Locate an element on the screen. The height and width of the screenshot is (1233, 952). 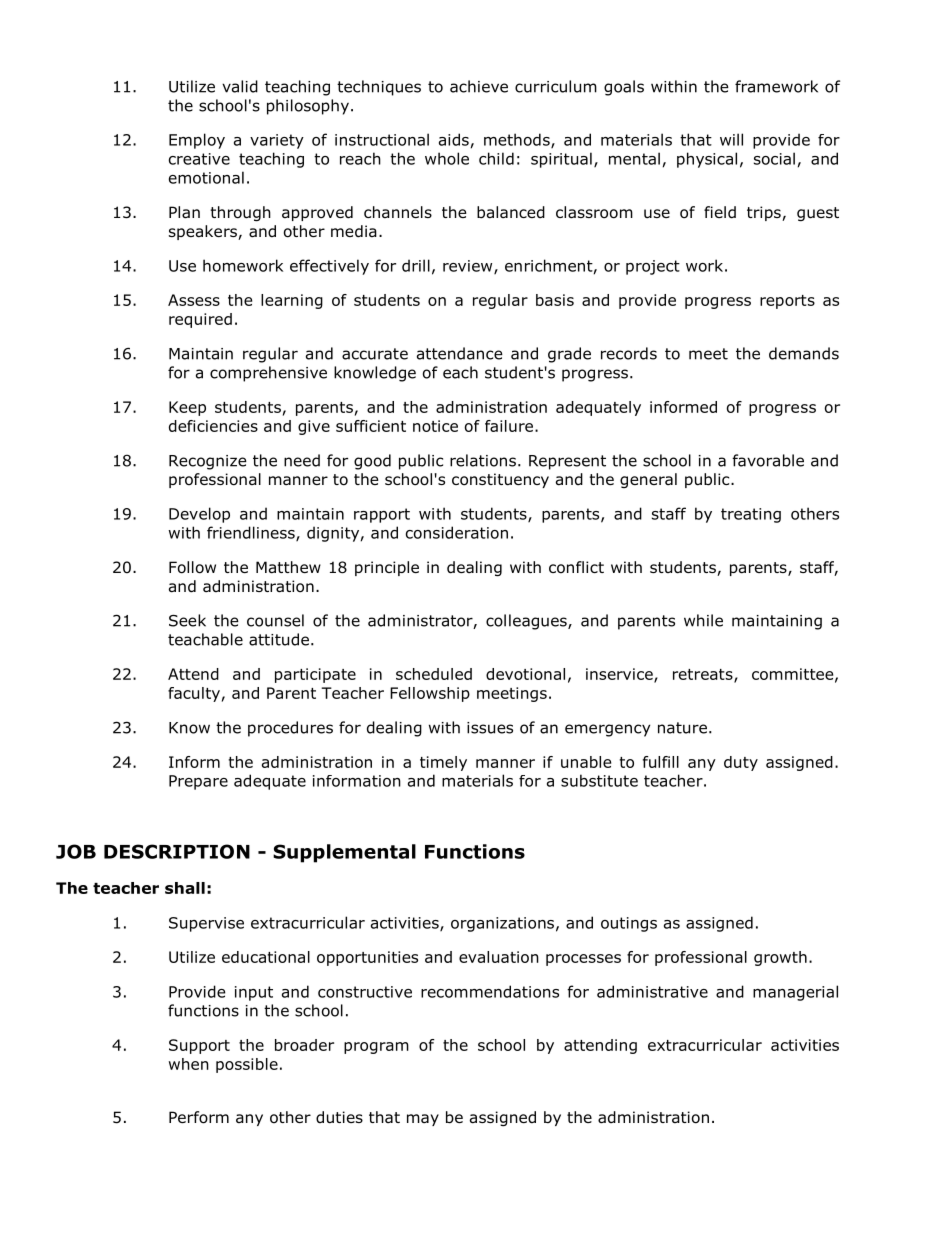
when is located at coordinates (189, 1064).
